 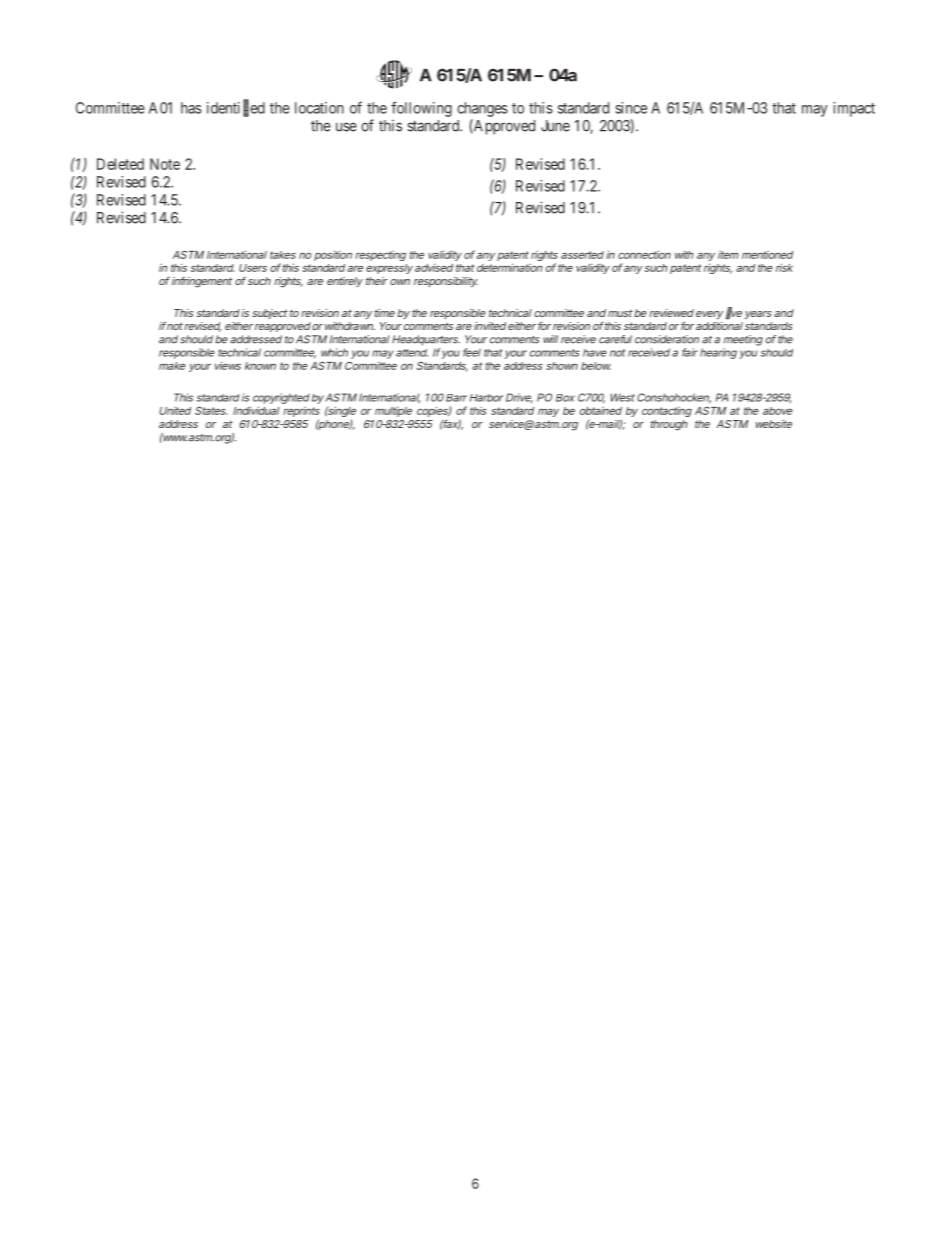 I want to click on impact, so click(x=854, y=109).
